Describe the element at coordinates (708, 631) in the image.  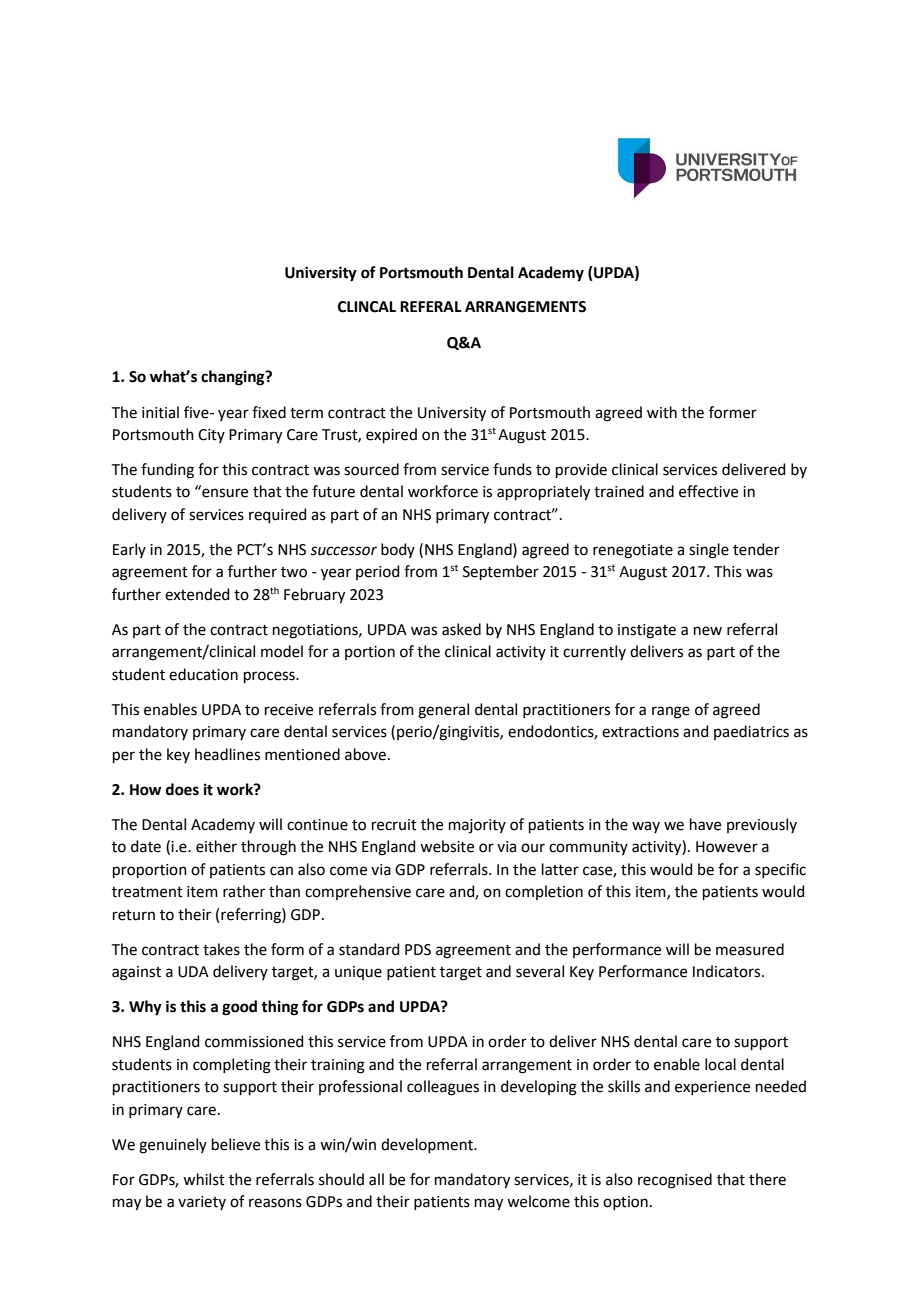
I see `new` at that location.
